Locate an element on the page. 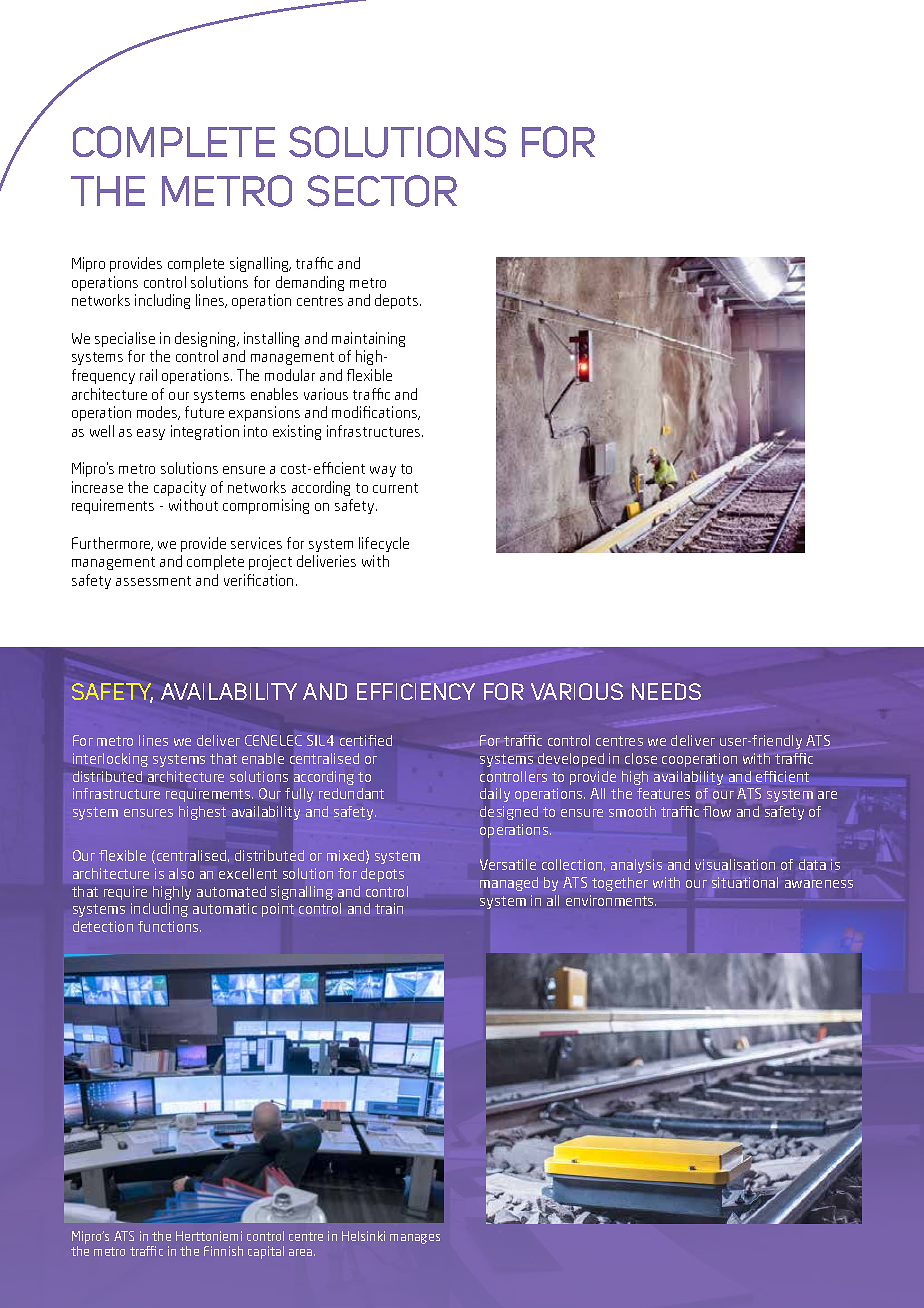 Image resolution: width=924 pixels, height=1308 pixels. SECTOR is located at coordinates (382, 191).
